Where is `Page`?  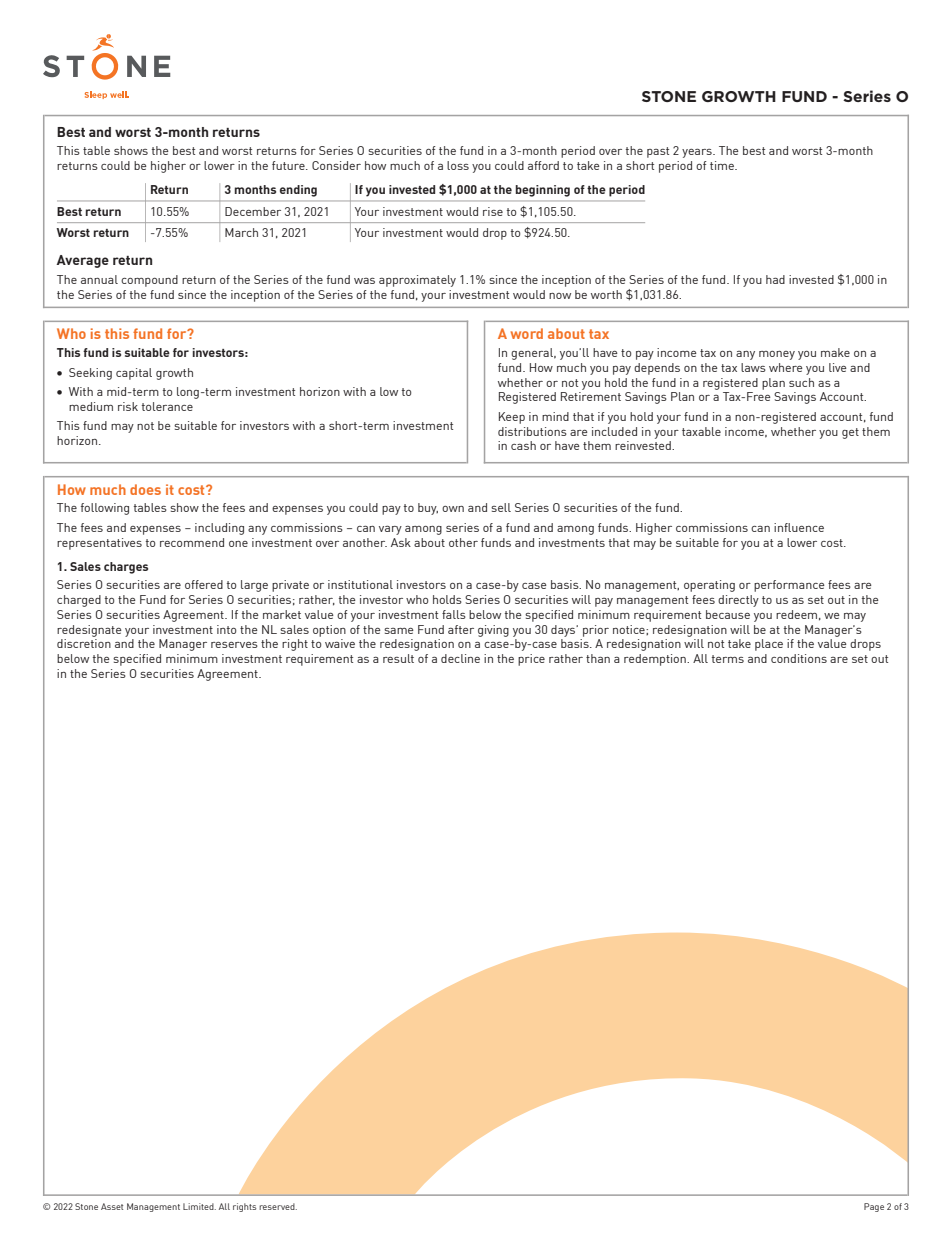
Page is located at coordinates (874, 1207).
